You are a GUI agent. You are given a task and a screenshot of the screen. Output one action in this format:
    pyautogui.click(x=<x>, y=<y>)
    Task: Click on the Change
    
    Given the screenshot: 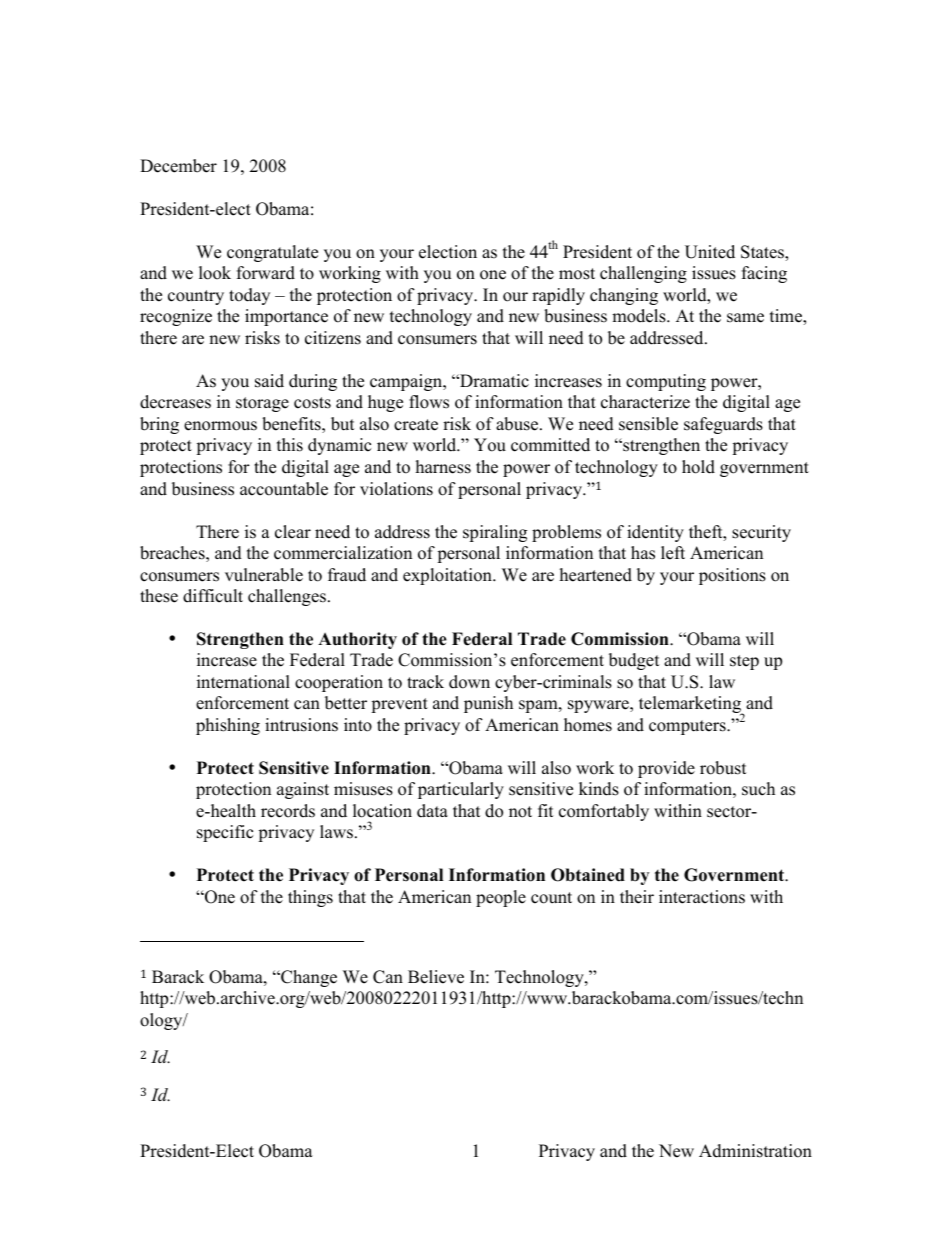 What is the action you would take?
    pyautogui.click(x=308, y=978)
